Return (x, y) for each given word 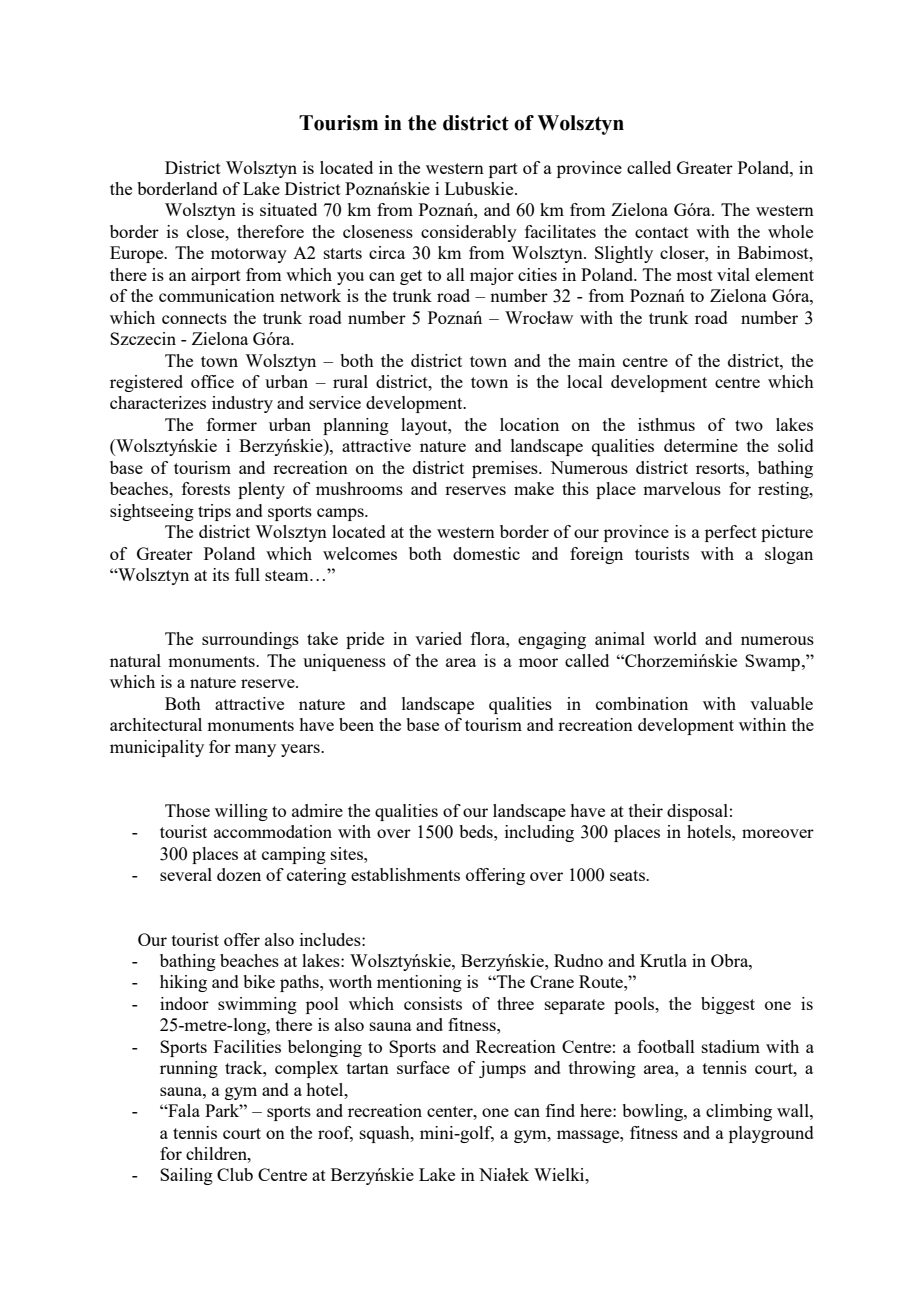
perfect (731, 533)
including (539, 833)
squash (386, 1134)
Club (235, 1174)
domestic (486, 553)
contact (662, 232)
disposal (697, 812)
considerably (469, 233)
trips (214, 512)
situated (288, 209)
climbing (739, 1112)
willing (241, 812)
